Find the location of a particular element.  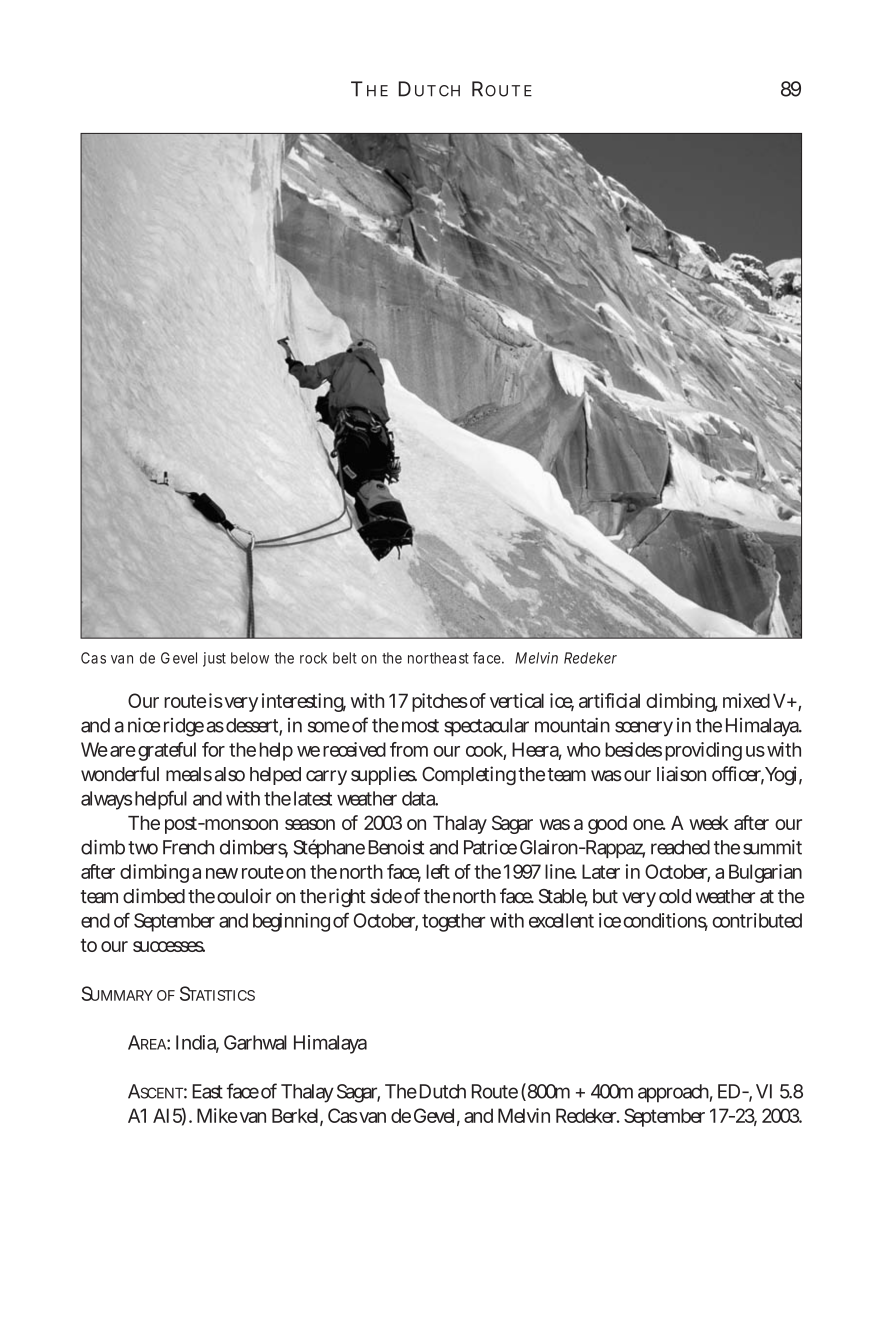

artificial is located at coordinates (609, 700).
